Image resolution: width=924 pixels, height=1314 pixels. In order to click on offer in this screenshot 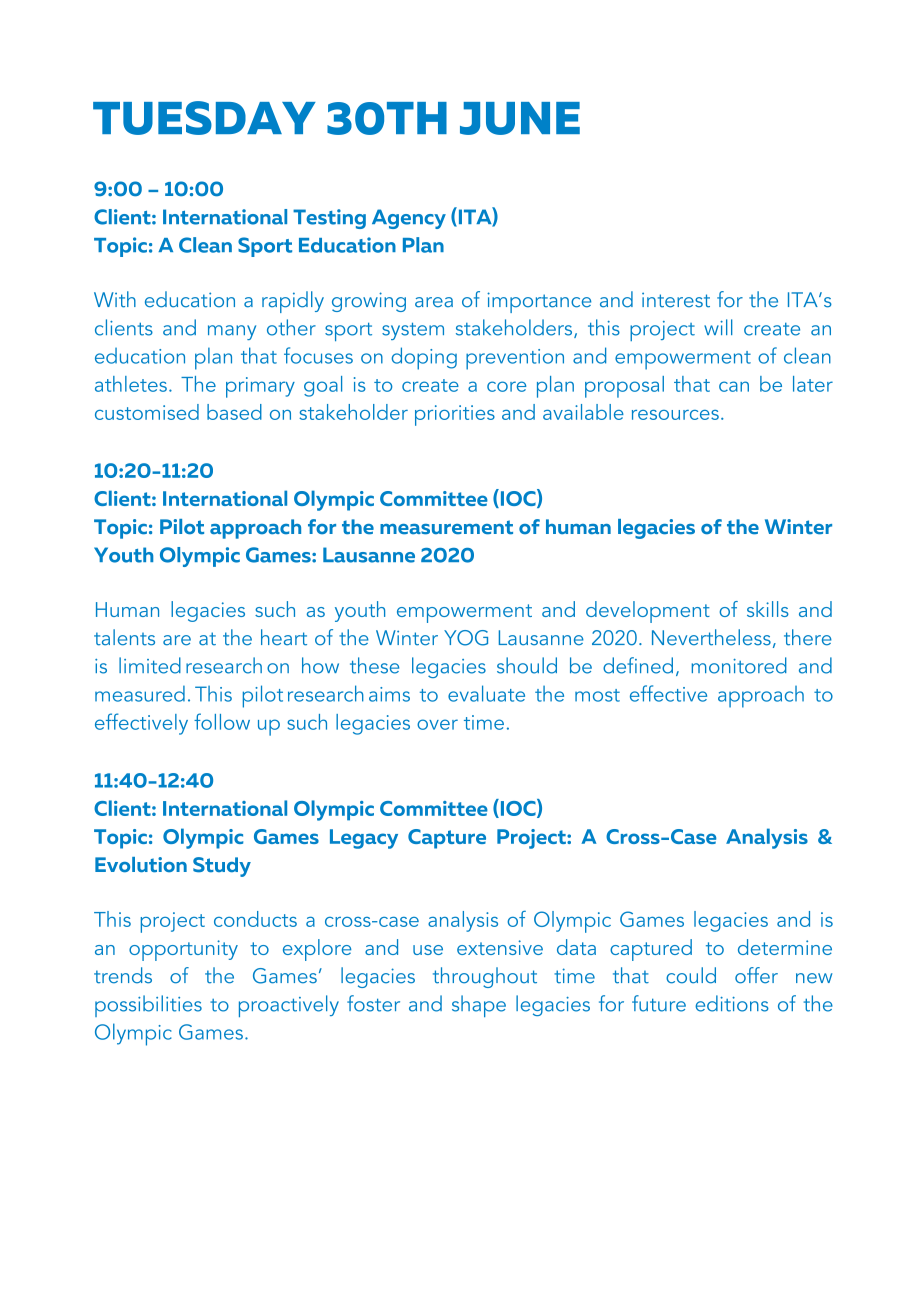, I will do `click(756, 975)`.
